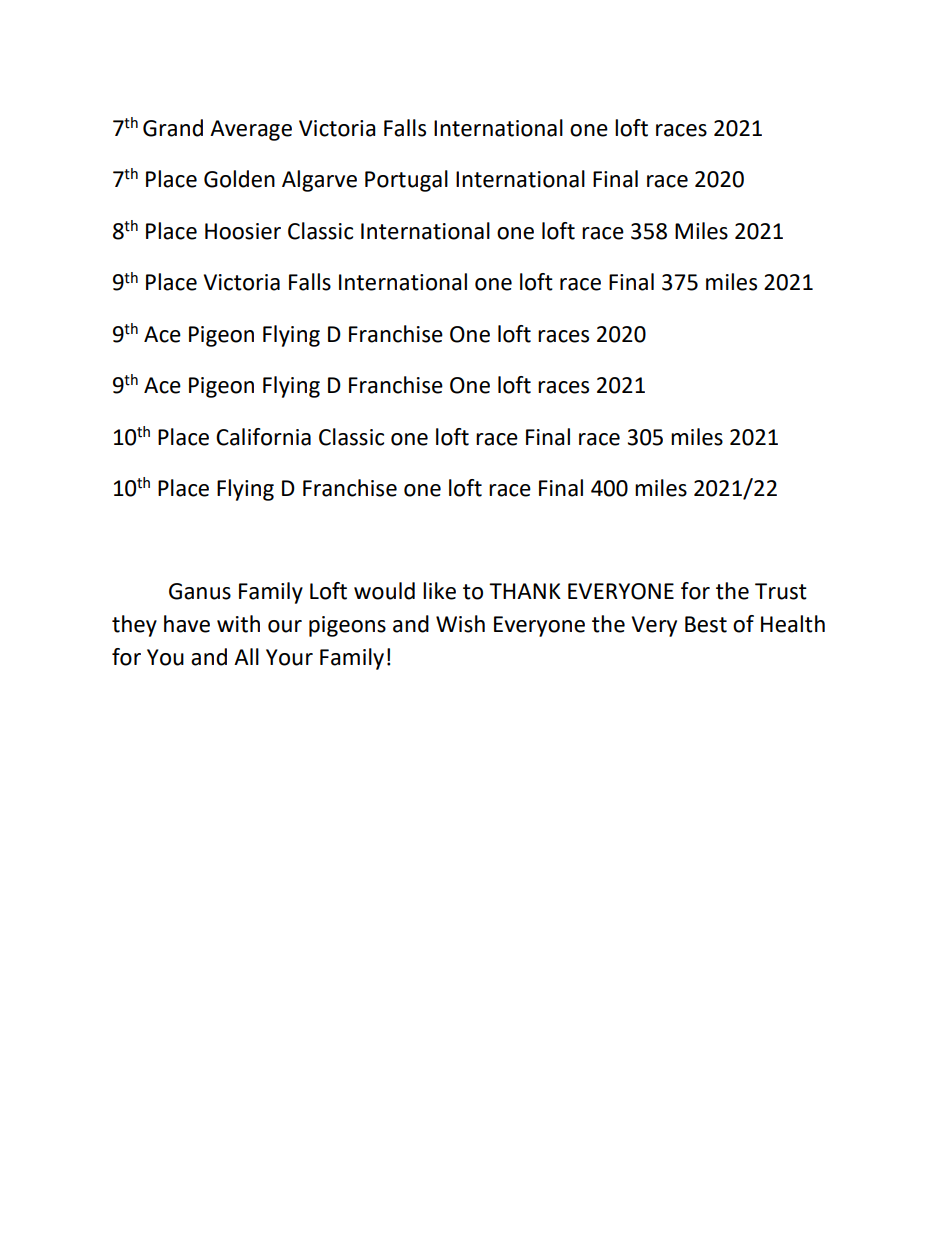  What do you see at coordinates (187, 624) in the image?
I see `have` at bounding box center [187, 624].
